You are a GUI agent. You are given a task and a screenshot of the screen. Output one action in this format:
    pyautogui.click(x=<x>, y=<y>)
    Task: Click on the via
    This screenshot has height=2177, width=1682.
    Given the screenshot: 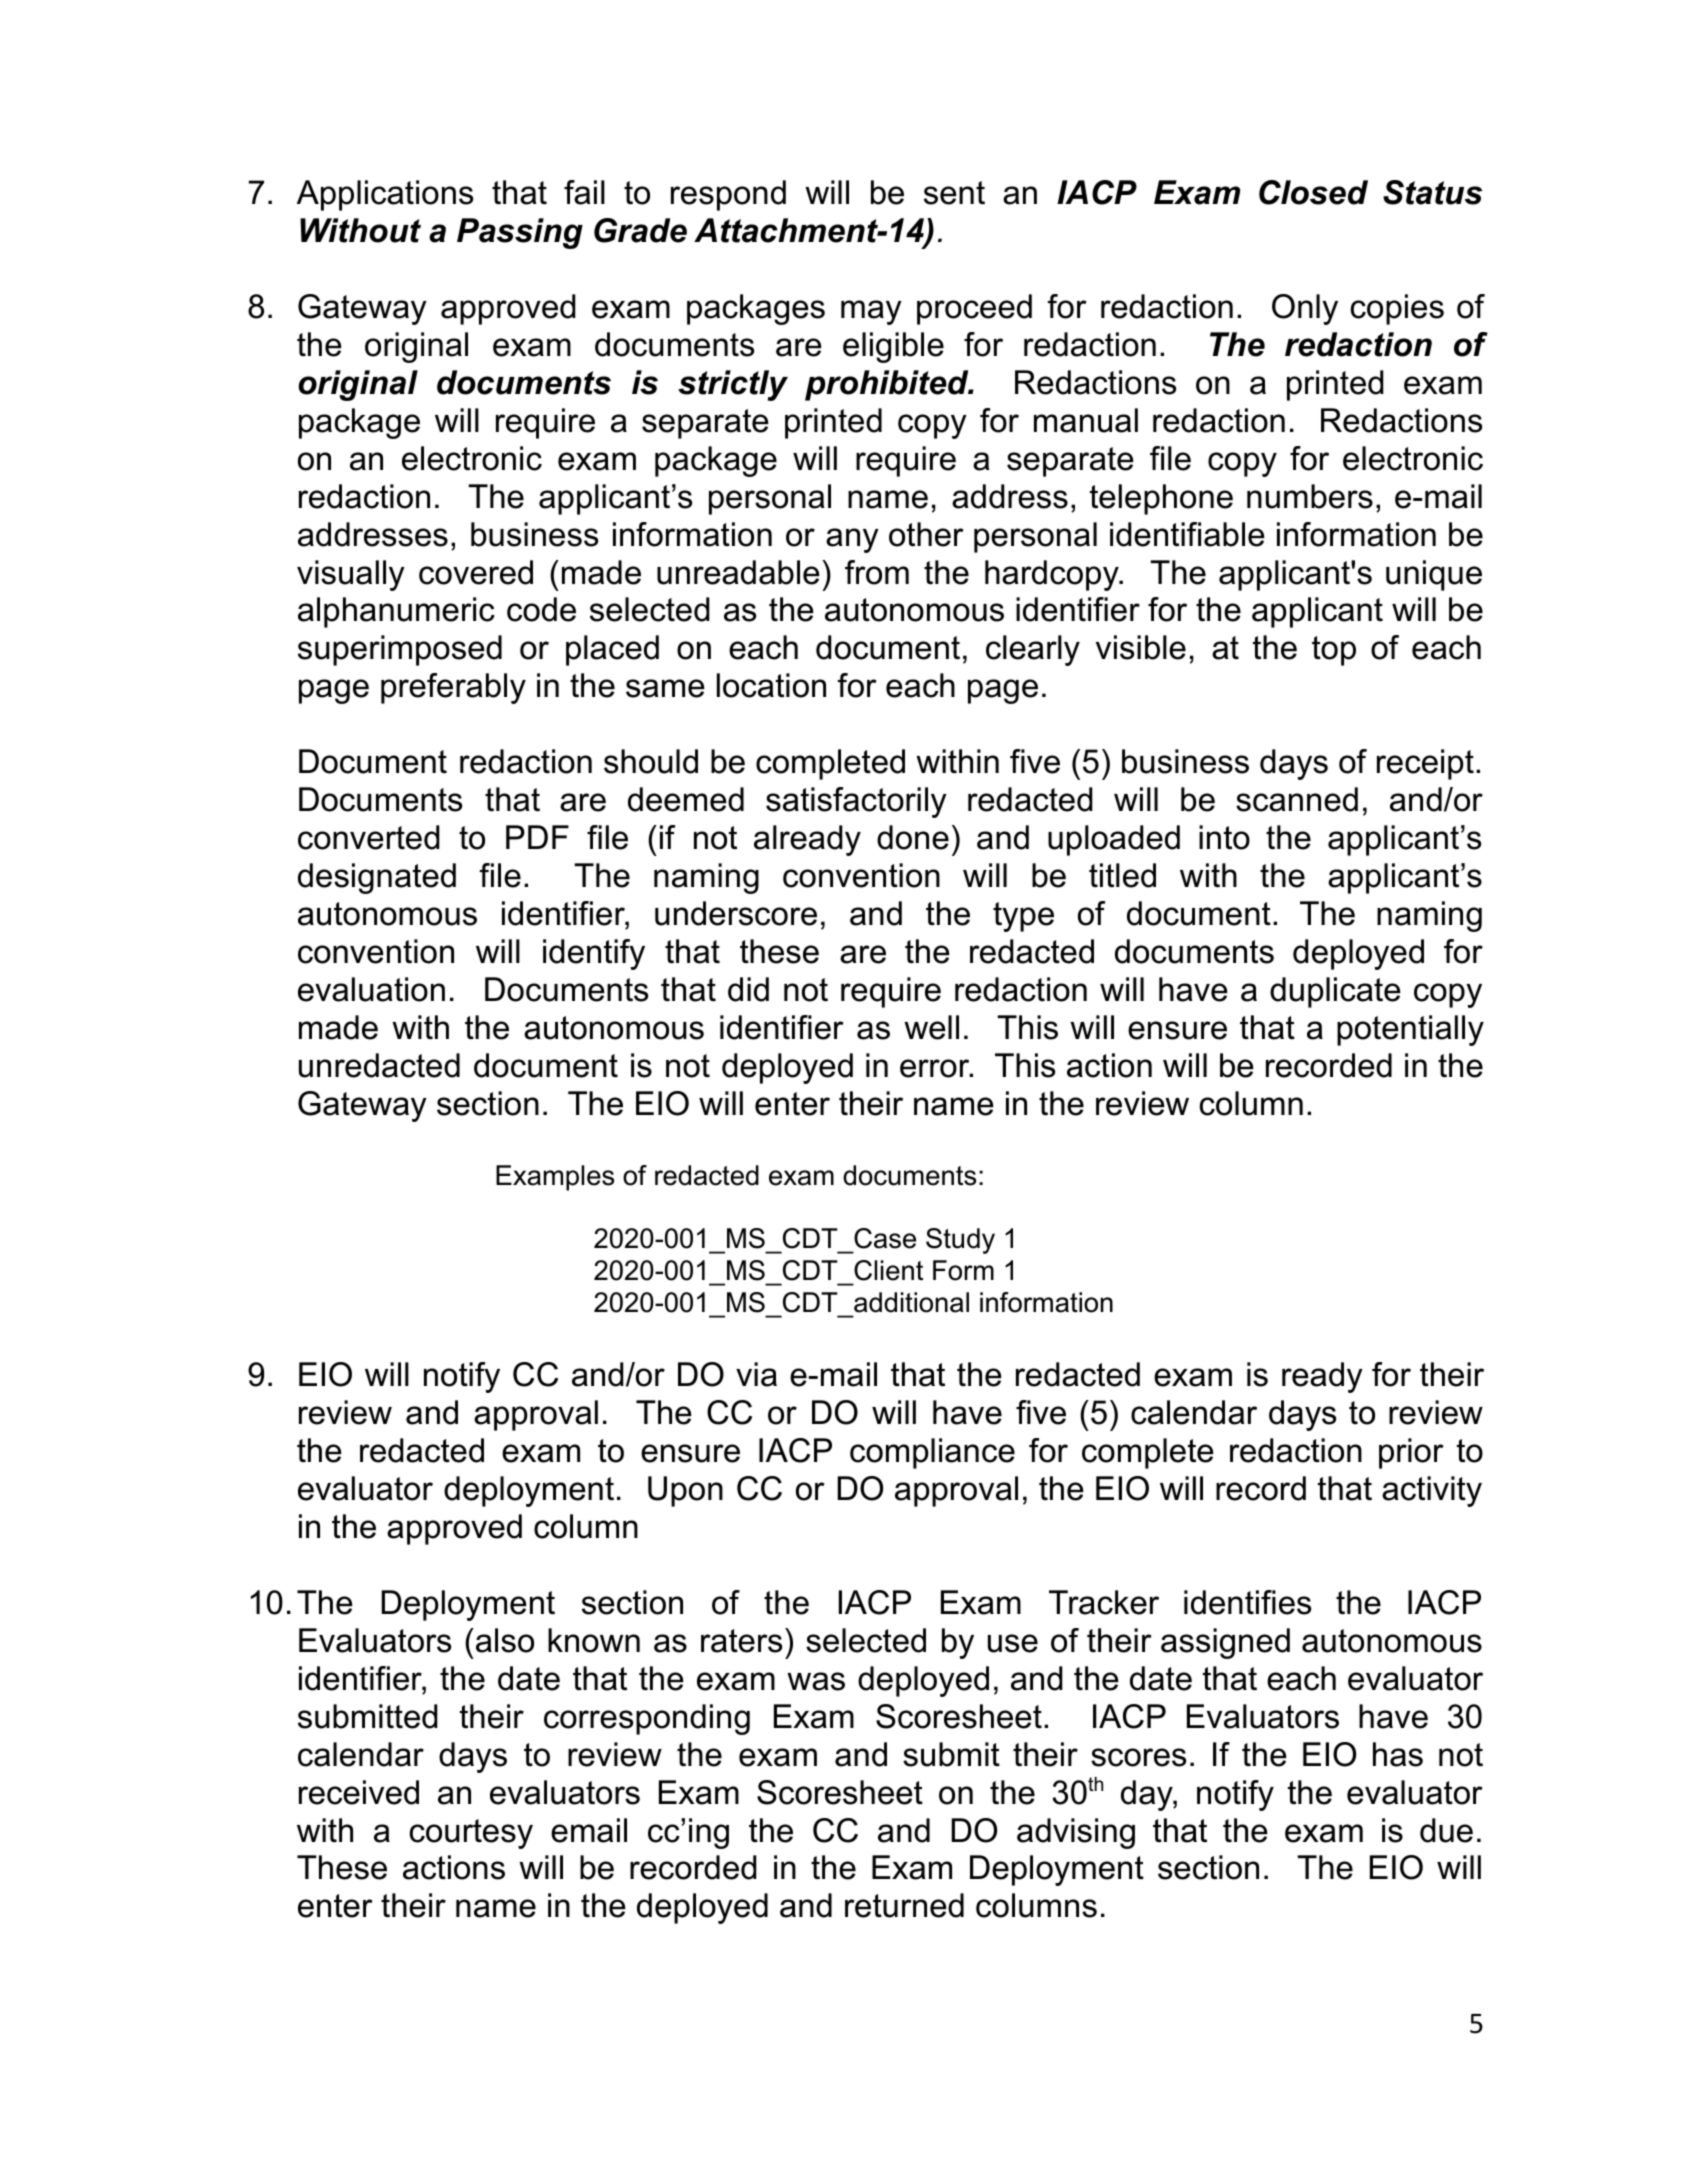 What is the action you would take?
    pyautogui.click(x=756, y=1374)
